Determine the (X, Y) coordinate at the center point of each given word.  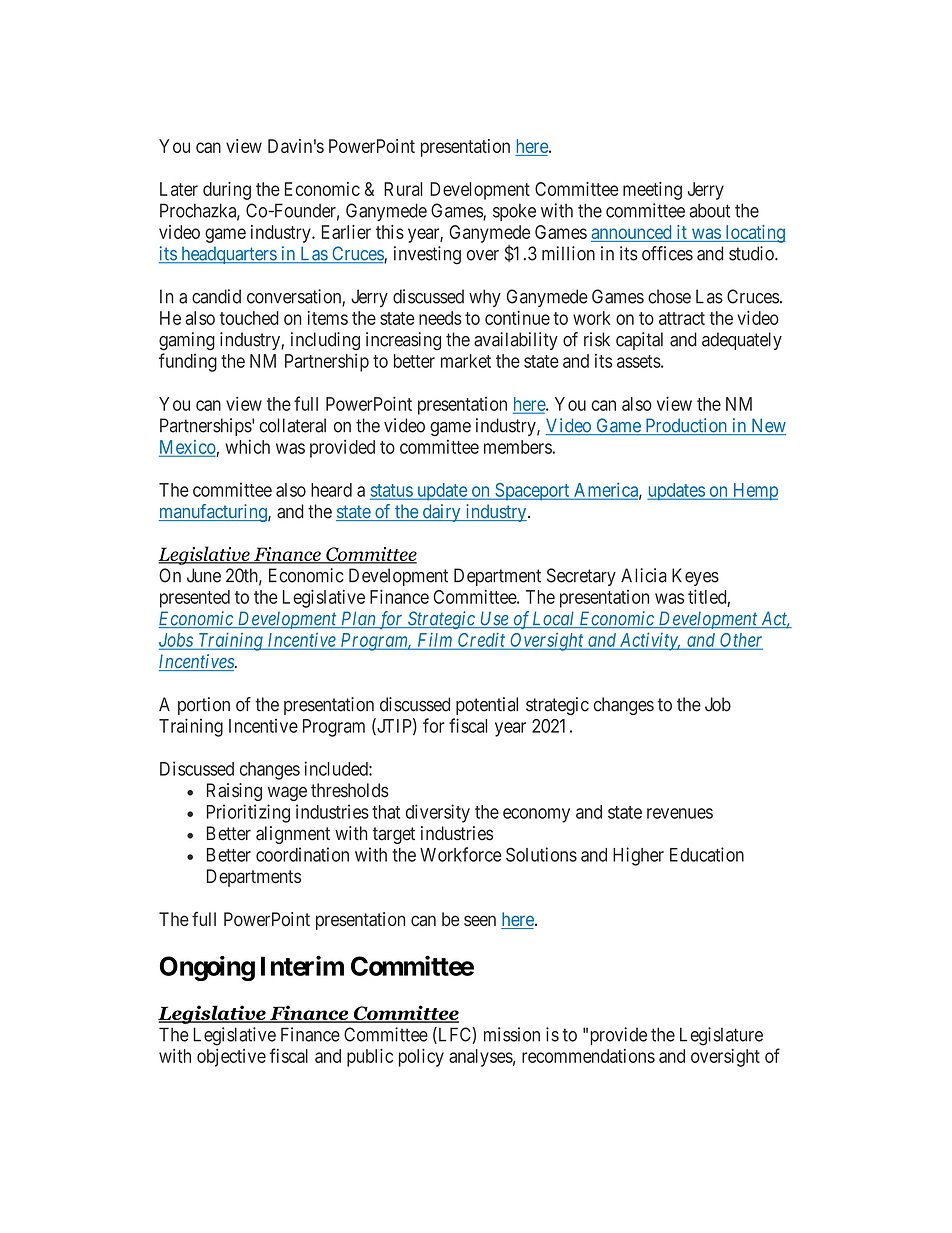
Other (740, 641)
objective (231, 1058)
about (709, 210)
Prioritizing (248, 813)
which (247, 446)
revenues (680, 813)
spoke (514, 212)
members (518, 447)
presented (195, 599)
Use (494, 619)
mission (512, 1034)
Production (686, 426)
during (227, 191)
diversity (438, 813)
